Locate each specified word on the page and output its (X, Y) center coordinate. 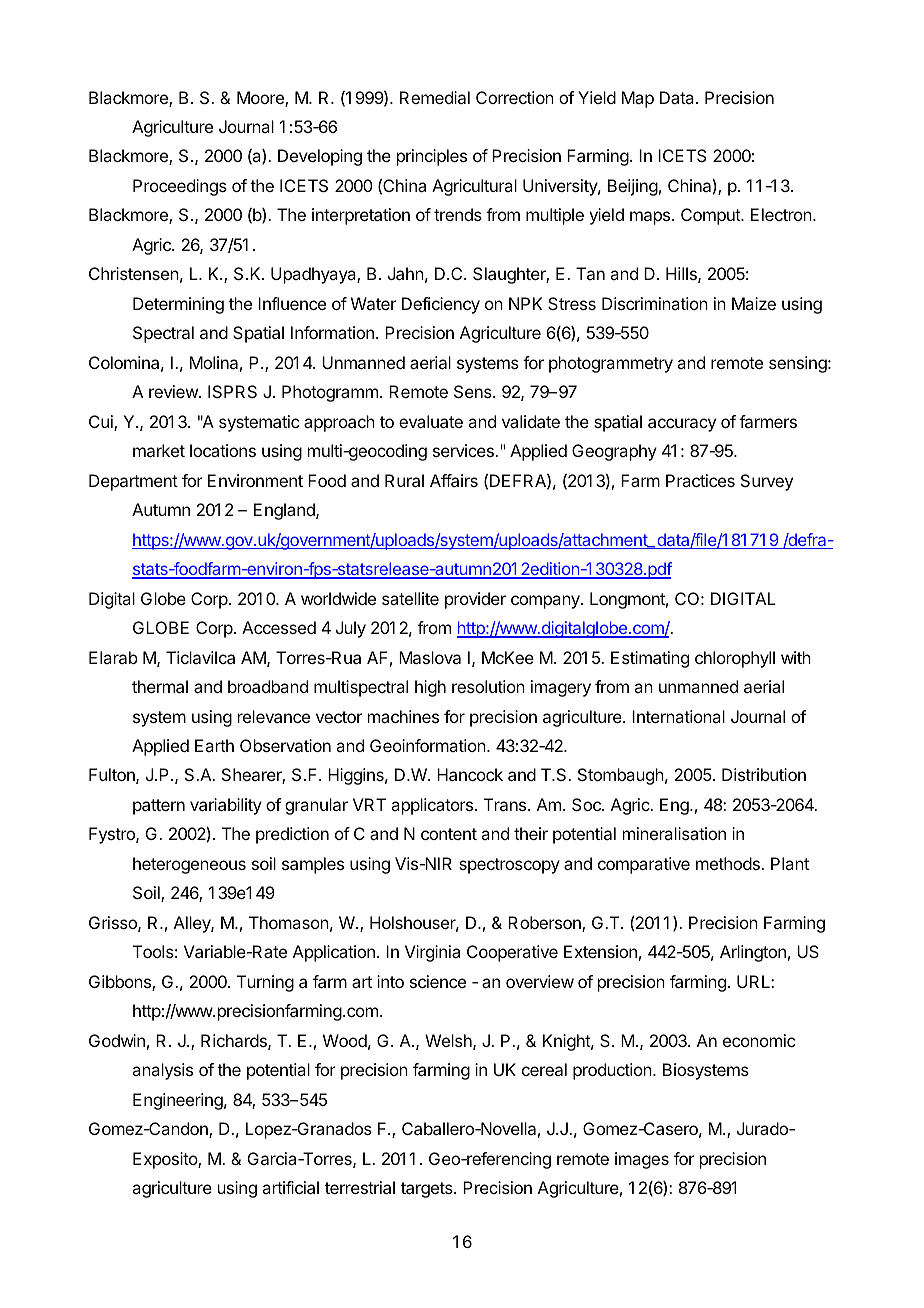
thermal (160, 686)
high (430, 688)
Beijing (633, 187)
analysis (162, 1071)
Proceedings (180, 187)
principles (432, 157)
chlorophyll (735, 659)
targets (428, 1190)
